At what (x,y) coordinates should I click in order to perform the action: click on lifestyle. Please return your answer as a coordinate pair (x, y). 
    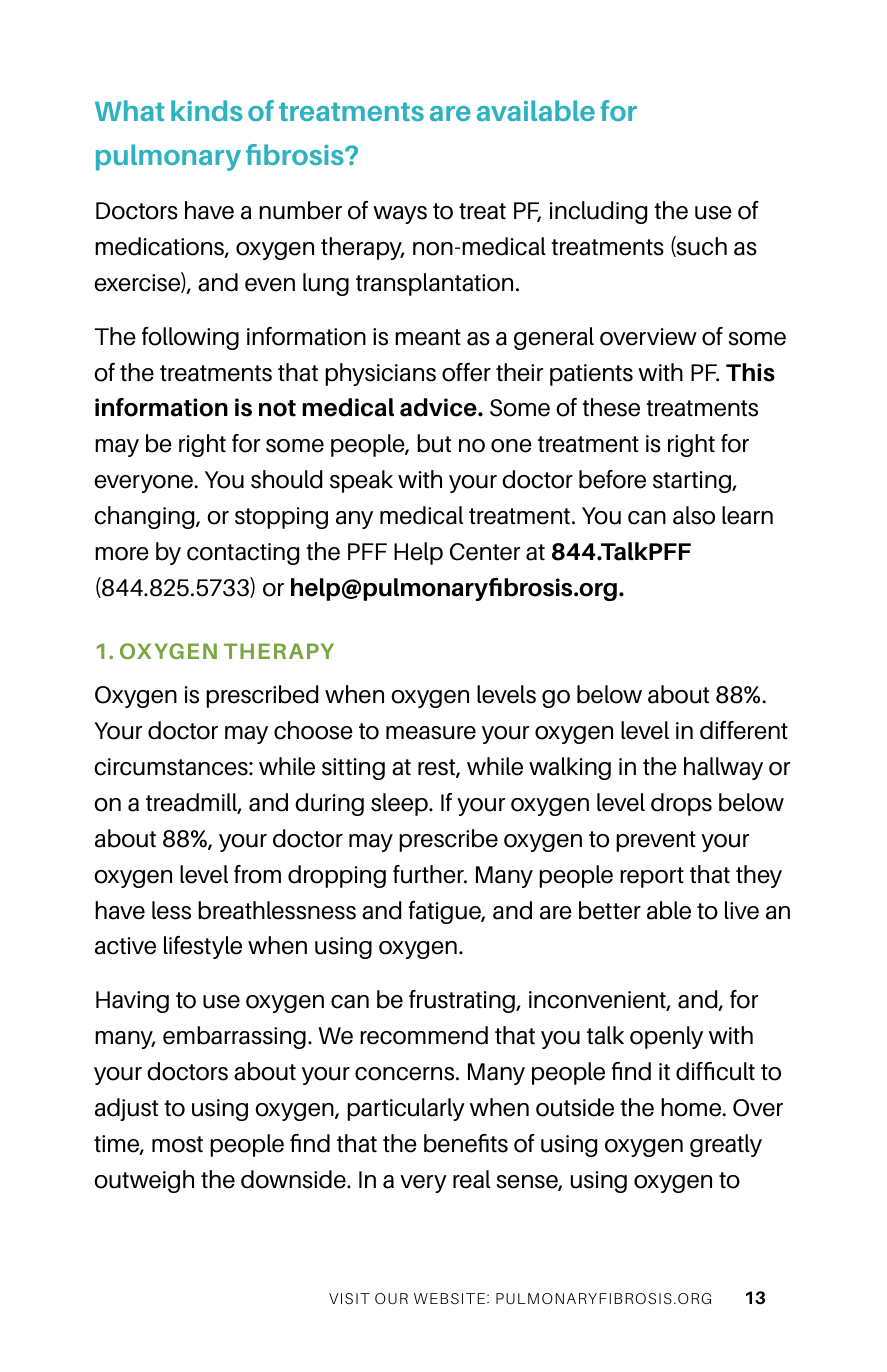
    Looking at the image, I should click on (203, 947).
